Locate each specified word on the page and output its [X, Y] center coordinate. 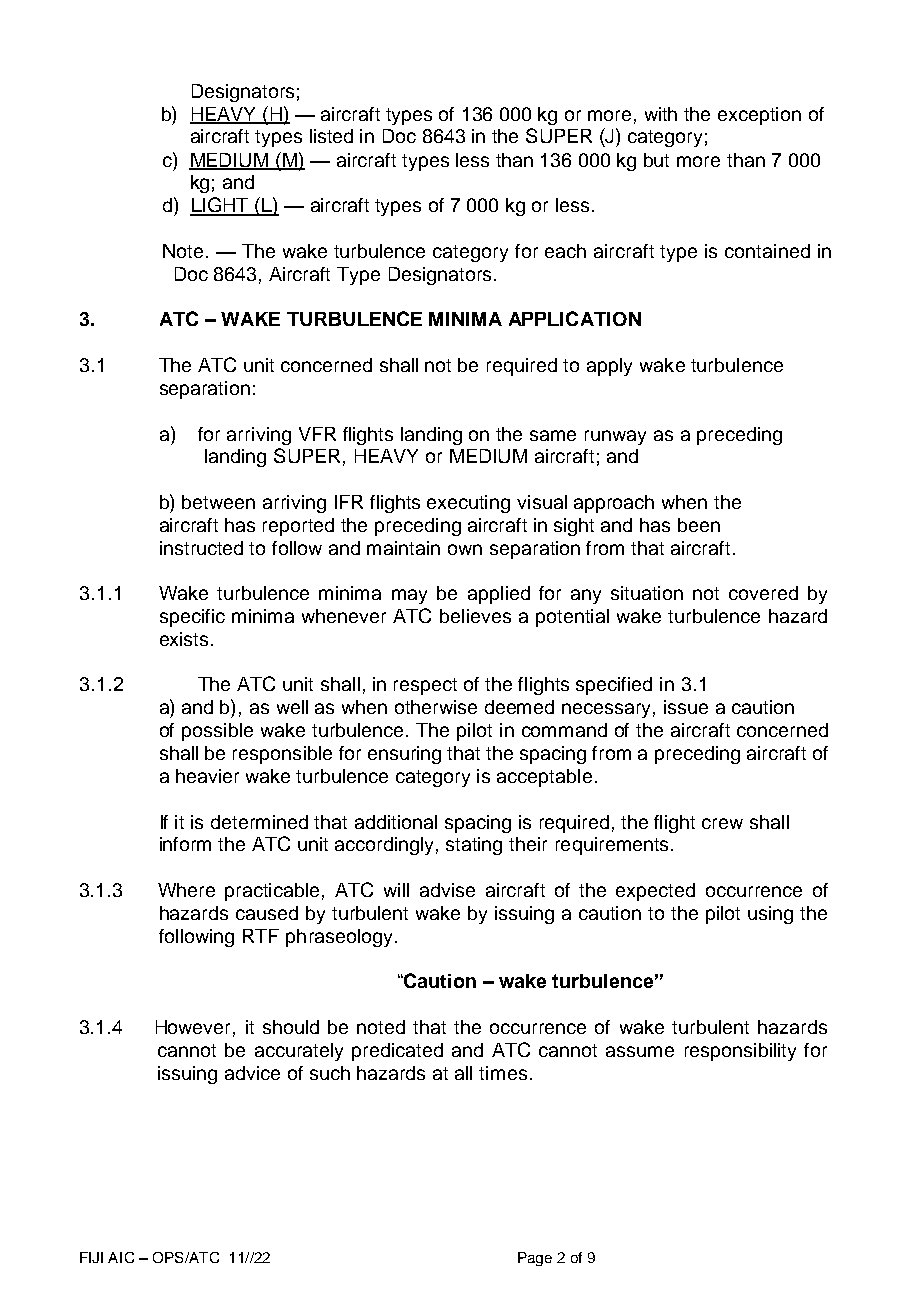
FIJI [91, 1257]
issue [686, 707]
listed [331, 136]
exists [184, 639]
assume [640, 1051]
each [565, 251]
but [656, 160]
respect [425, 686]
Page [535, 1259]
